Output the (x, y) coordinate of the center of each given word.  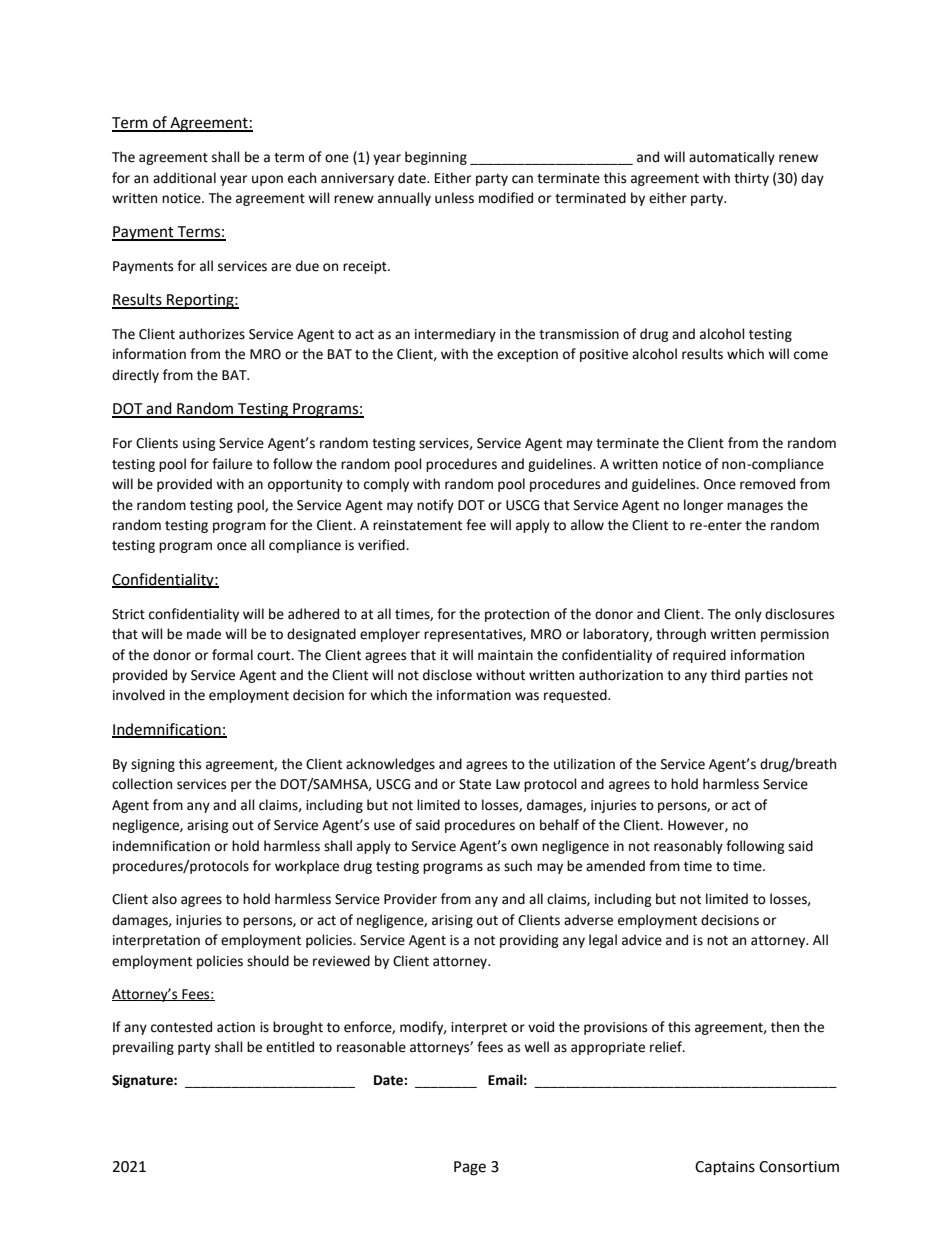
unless (454, 198)
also (164, 899)
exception (527, 355)
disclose (447, 675)
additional (184, 178)
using (199, 444)
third (725, 675)
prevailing (143, 1048)
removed (767, 484)
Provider (410, 899)
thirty (751, 179)
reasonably (688, 847)
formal (232, 655)
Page (470, 1168)
